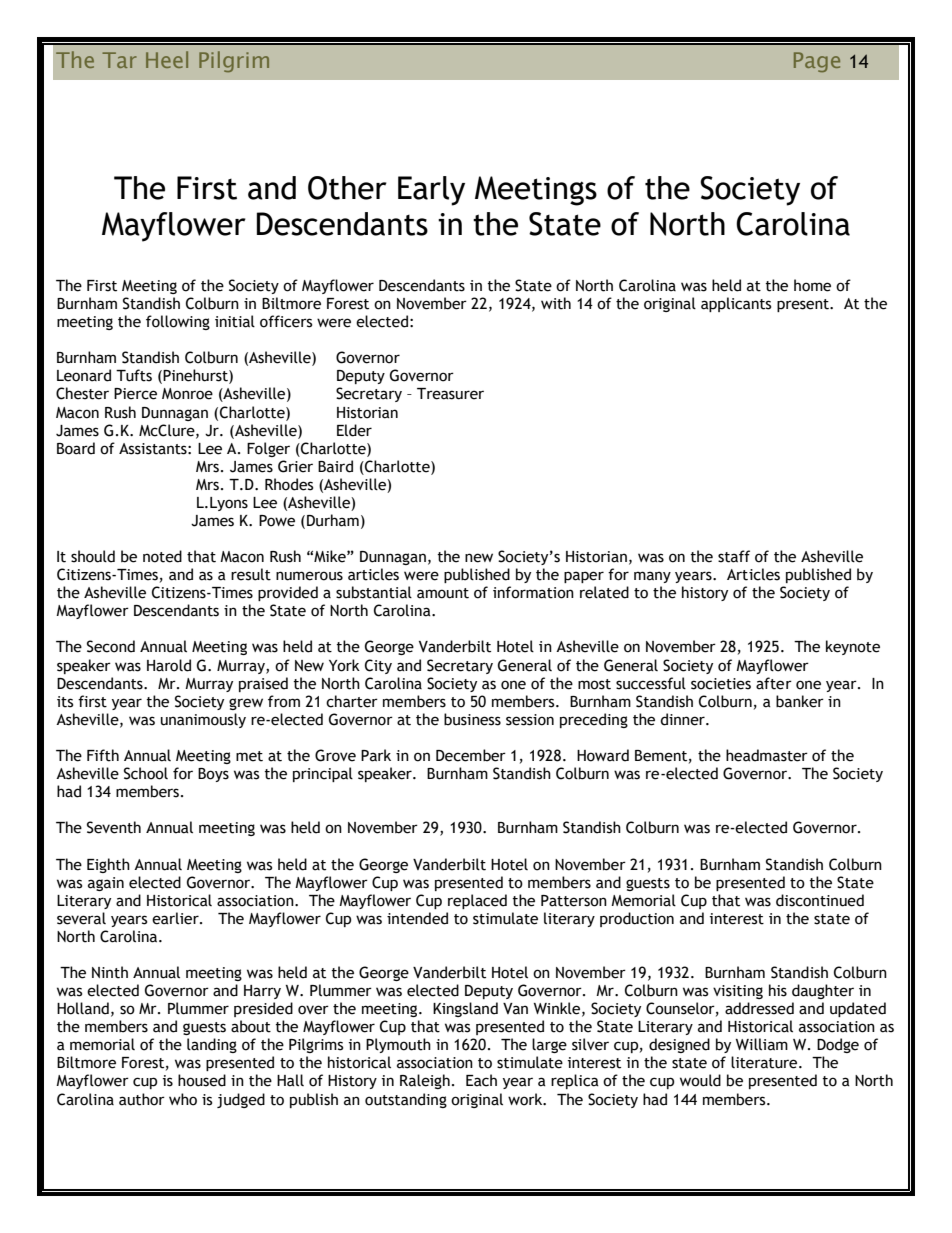 The width and height of the image is (952, 1233). Describe the element at coordinates (443, 593) in the image. I see `amount` at that location.
